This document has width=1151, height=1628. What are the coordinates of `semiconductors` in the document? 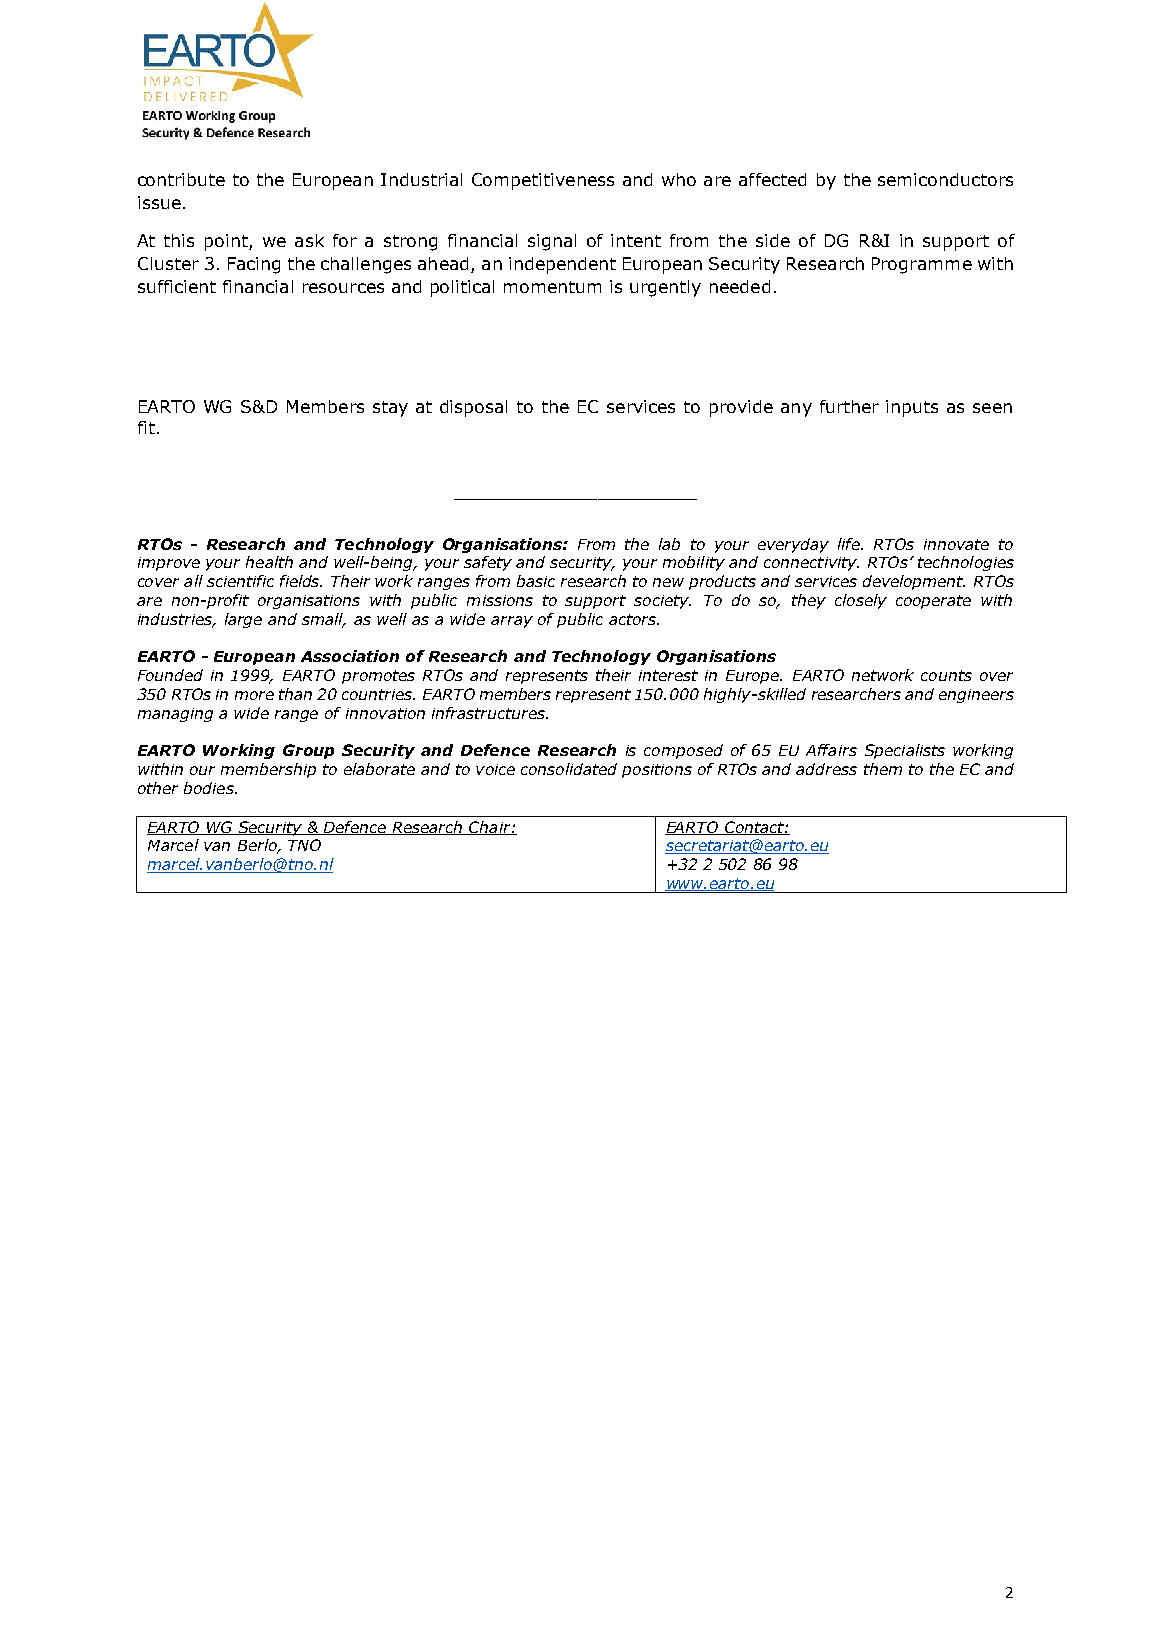 It's located at (945, 179).
